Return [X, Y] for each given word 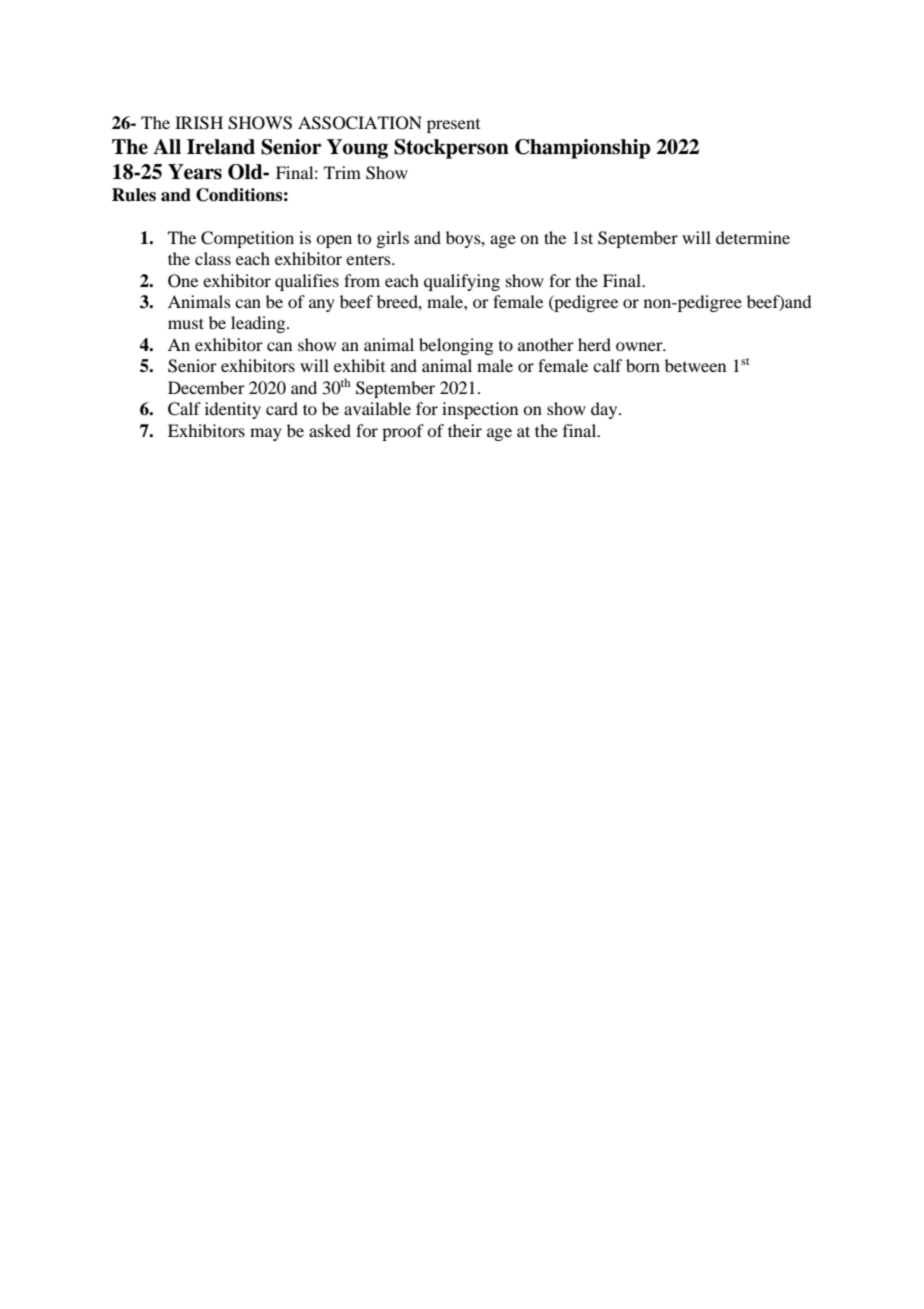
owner [640, 346]
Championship [582, 149]
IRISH [199, 123]
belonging [456, 346]
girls [392, 239]
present [453, 126]
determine [753, 237]
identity [233, 410]
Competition [247, 239]
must [186, 323]
